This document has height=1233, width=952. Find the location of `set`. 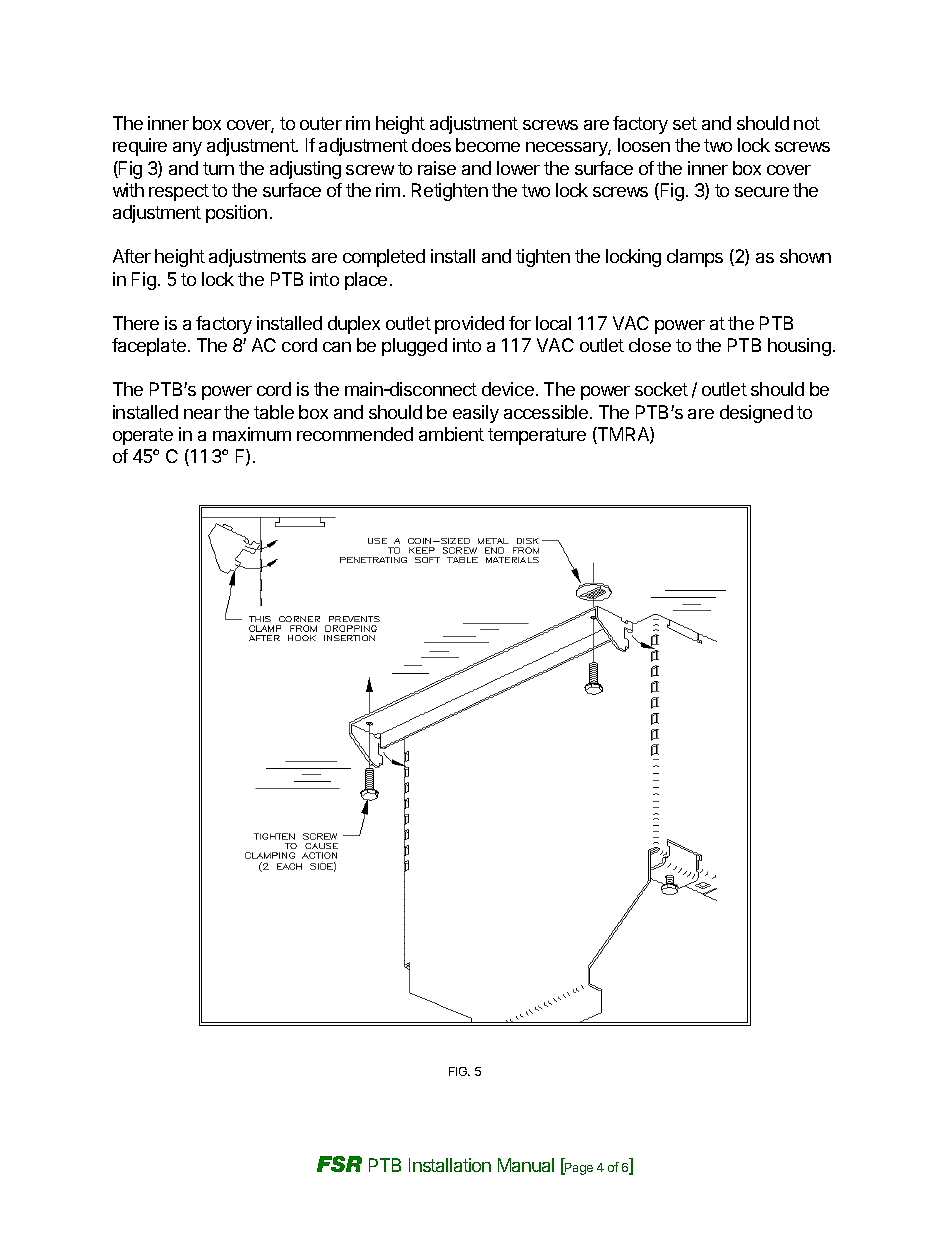

set is located at coordinates (685, 123).
